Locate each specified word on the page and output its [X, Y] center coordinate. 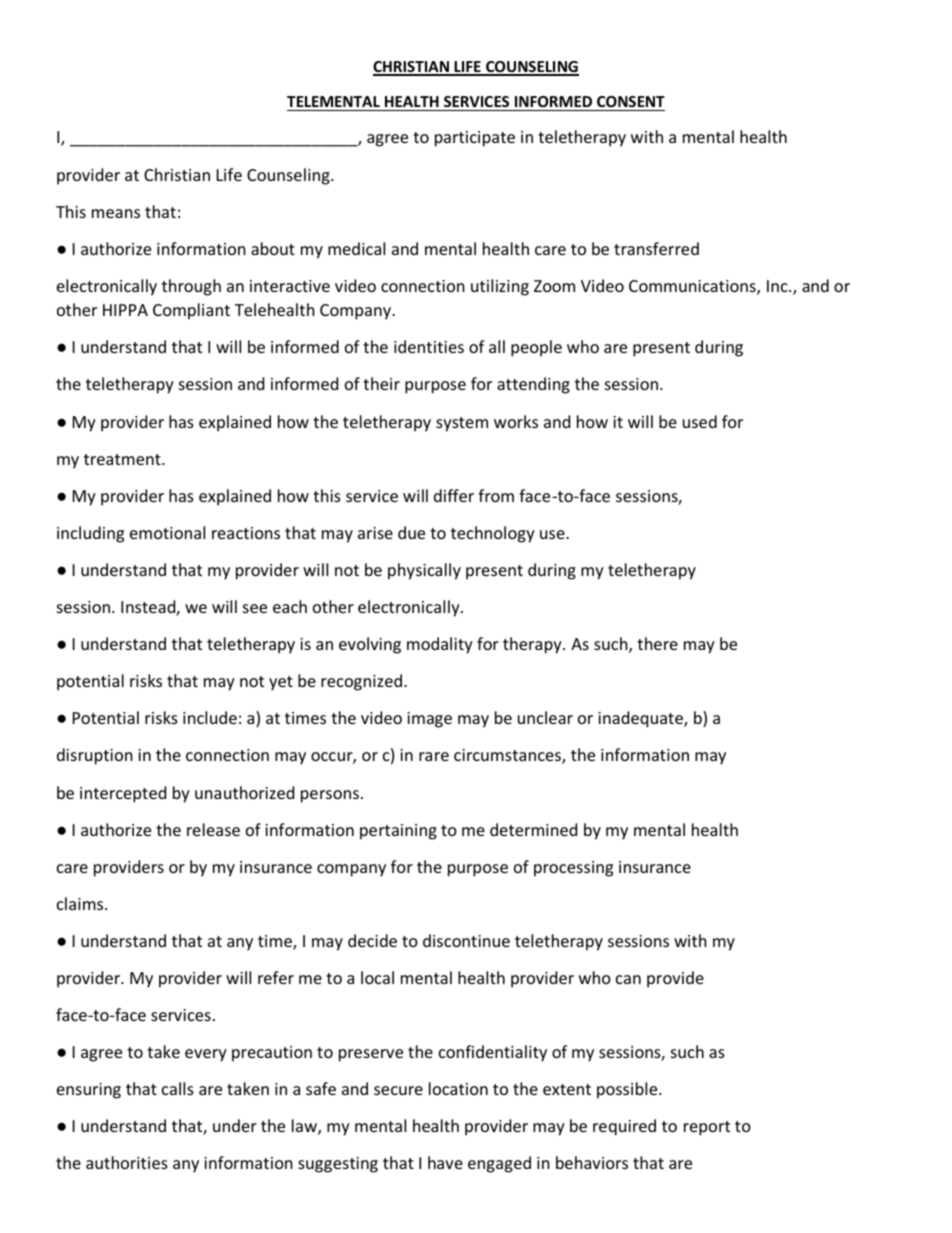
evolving [370, 645]
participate [475, 139]
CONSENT [631, 101]
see [255, 608]
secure [398, 1090]
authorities [127, 1162]
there [657, 643]
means [116, 213]
